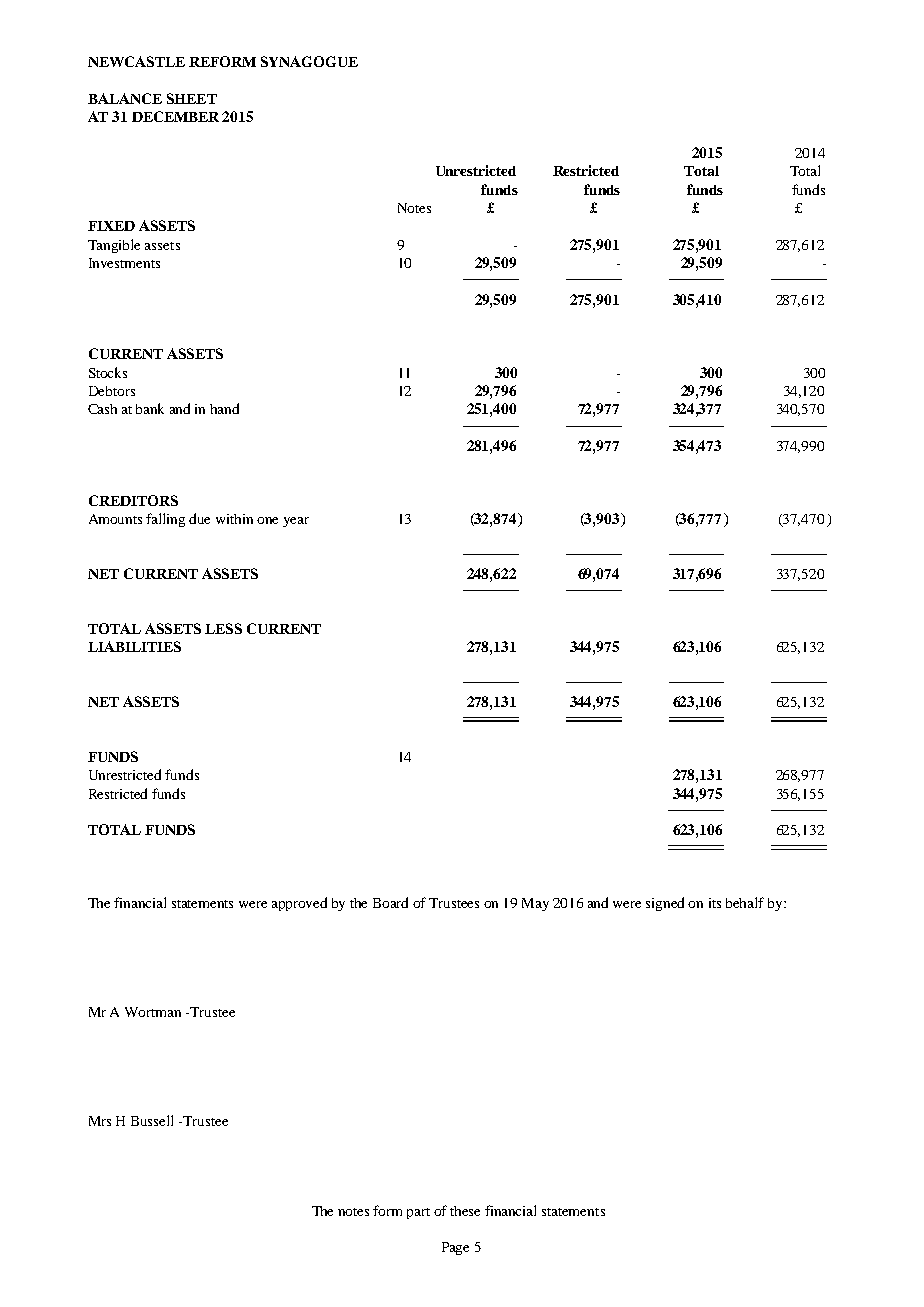 This image has width=924, height=1307. I want to click on DECEMBER, so click(175, 116).
